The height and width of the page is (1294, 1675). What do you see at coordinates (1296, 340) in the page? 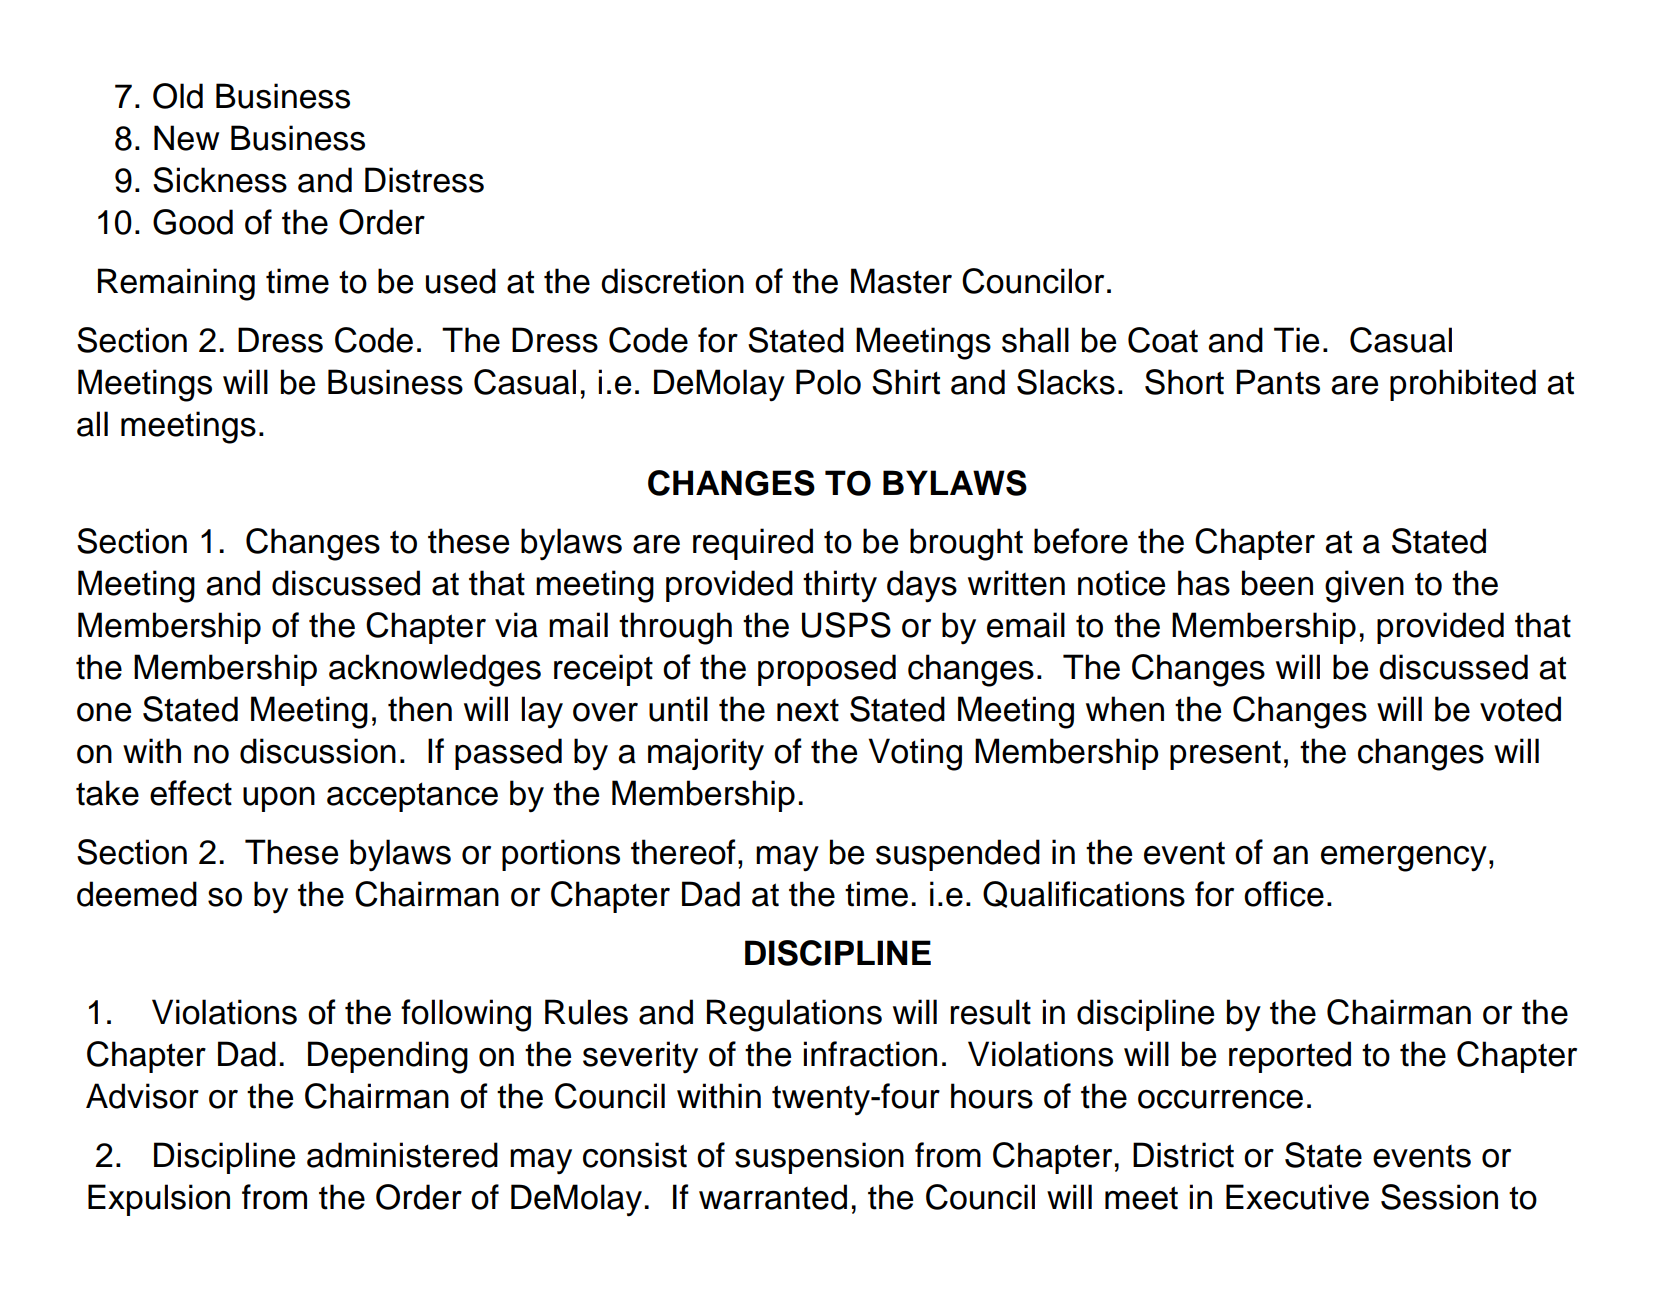
I see `Tie` at bounding box center [1296, 340].
